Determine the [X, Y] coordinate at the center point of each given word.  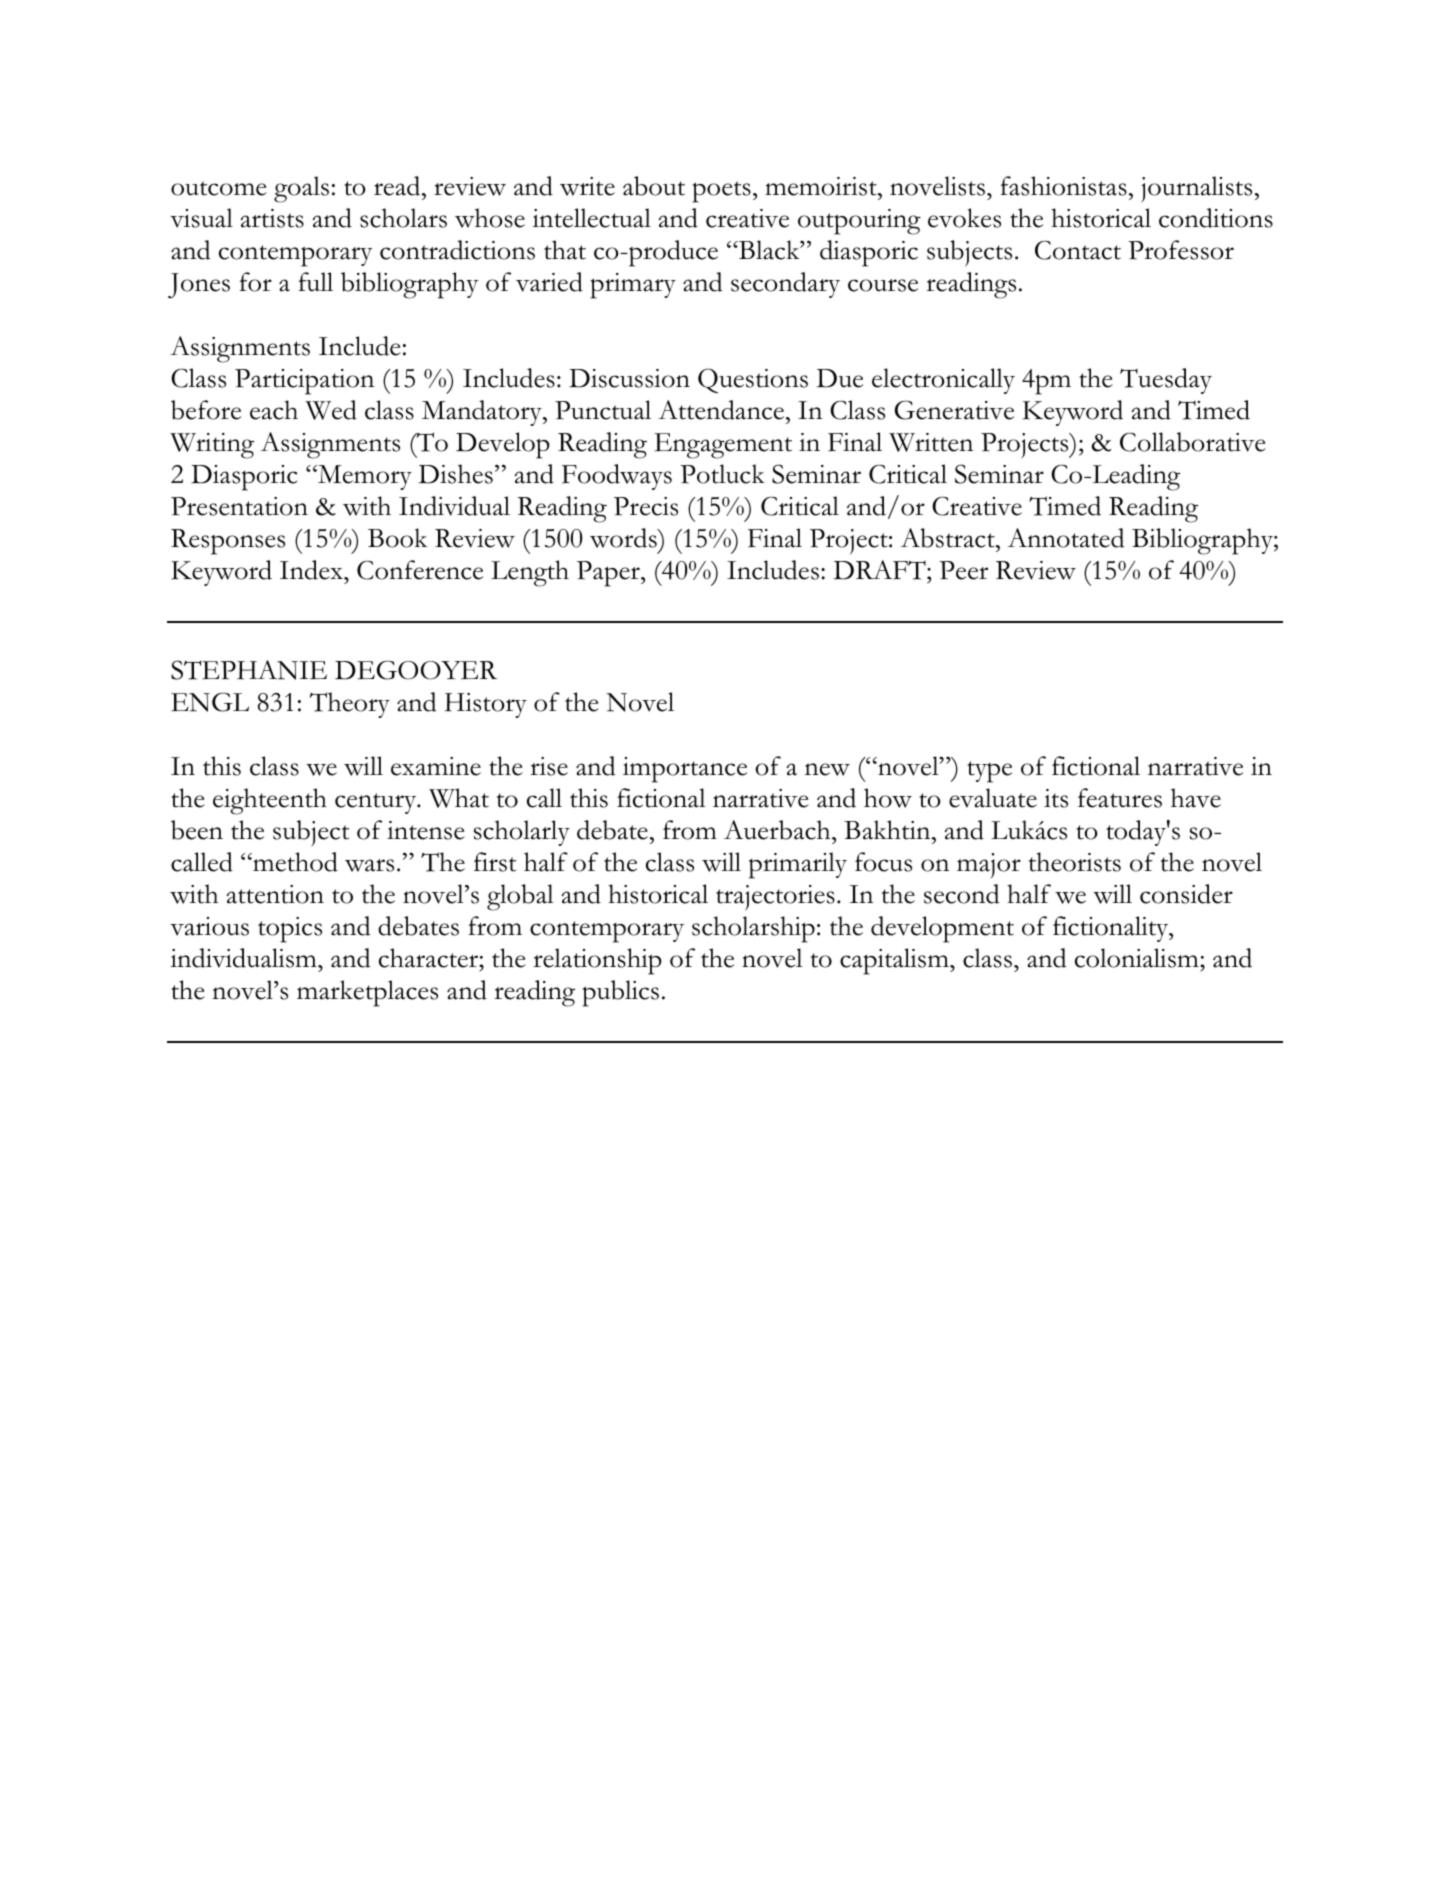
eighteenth [270, 801]
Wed [331, 410]
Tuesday [1166, 381]
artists [272, 218]
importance [685, 770]
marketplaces [367, 993]
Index [312, 570]
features [1120, 798]
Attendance [721, 410]
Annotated [1066, 538]
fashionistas [1063, 186]
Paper [609, 574]
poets [721, 192]
